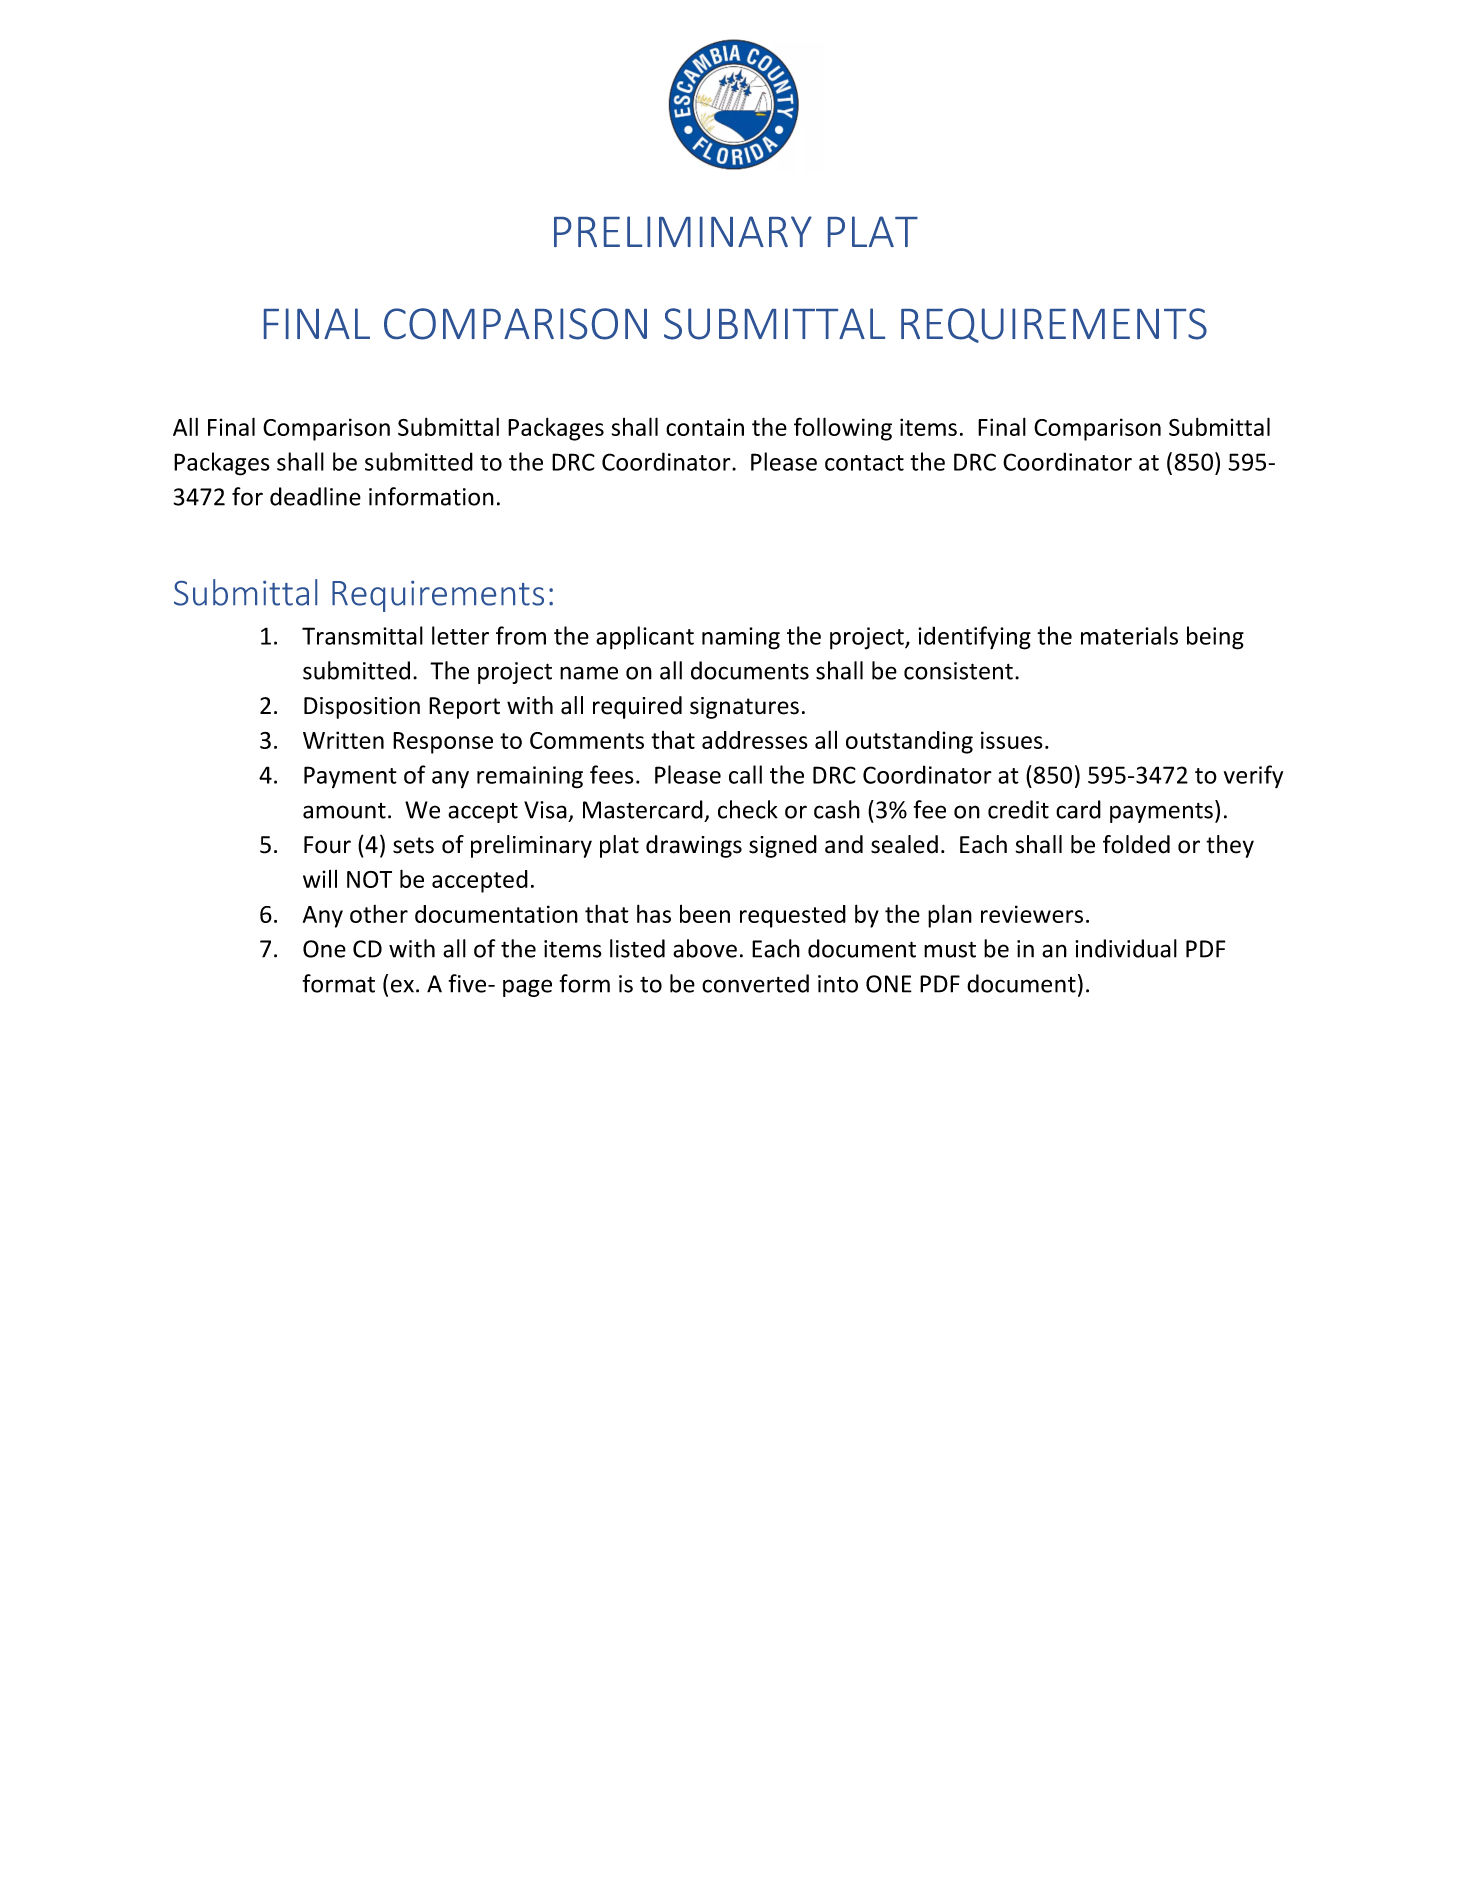 The width and height of the screenshot is (1468, 1900). What do you see at coordinates (379, 914) in the screenshot?
I see `other` at bounding box center [379, 914].
